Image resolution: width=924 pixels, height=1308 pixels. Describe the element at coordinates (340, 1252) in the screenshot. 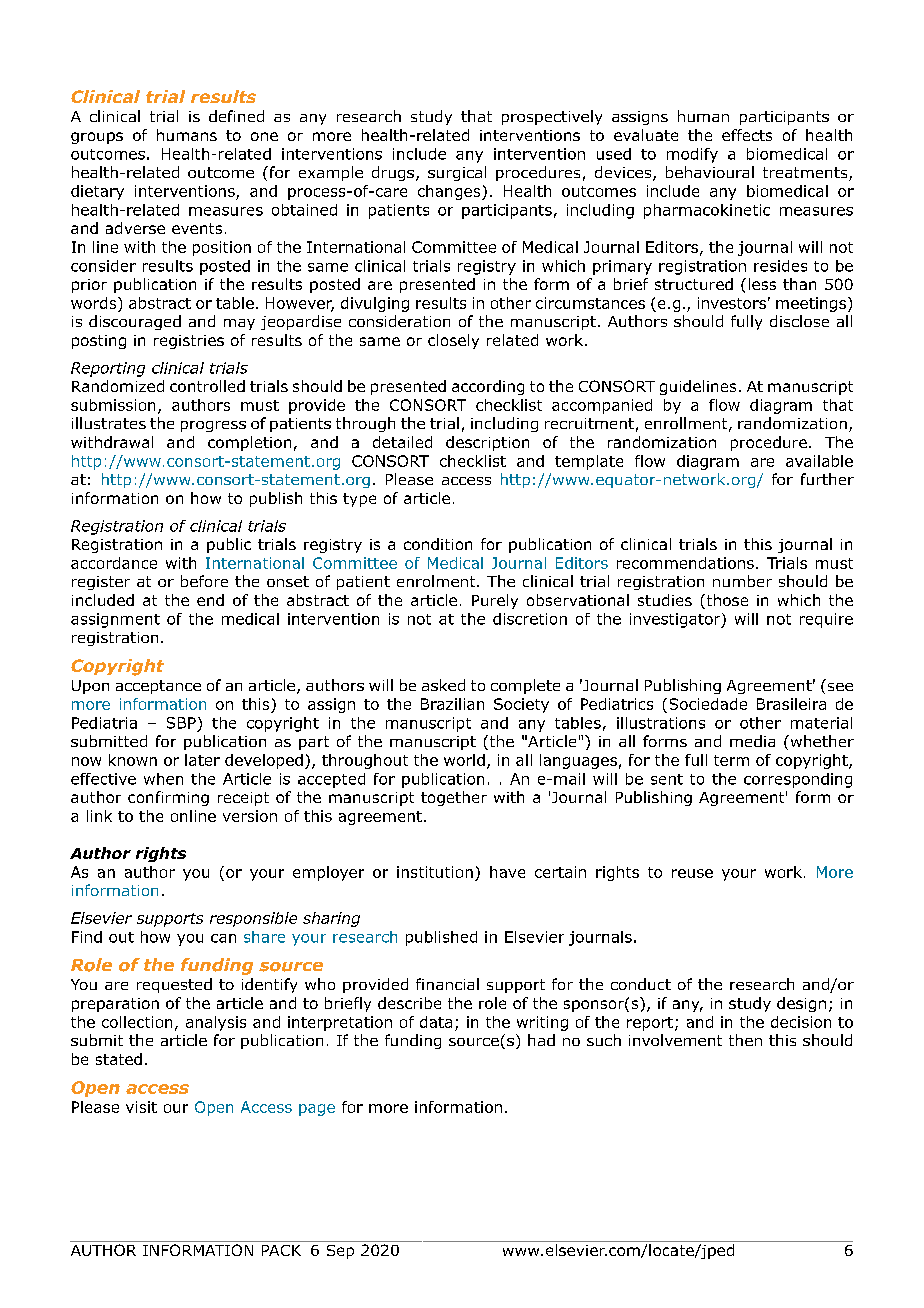

I see `Sep` at that location.
